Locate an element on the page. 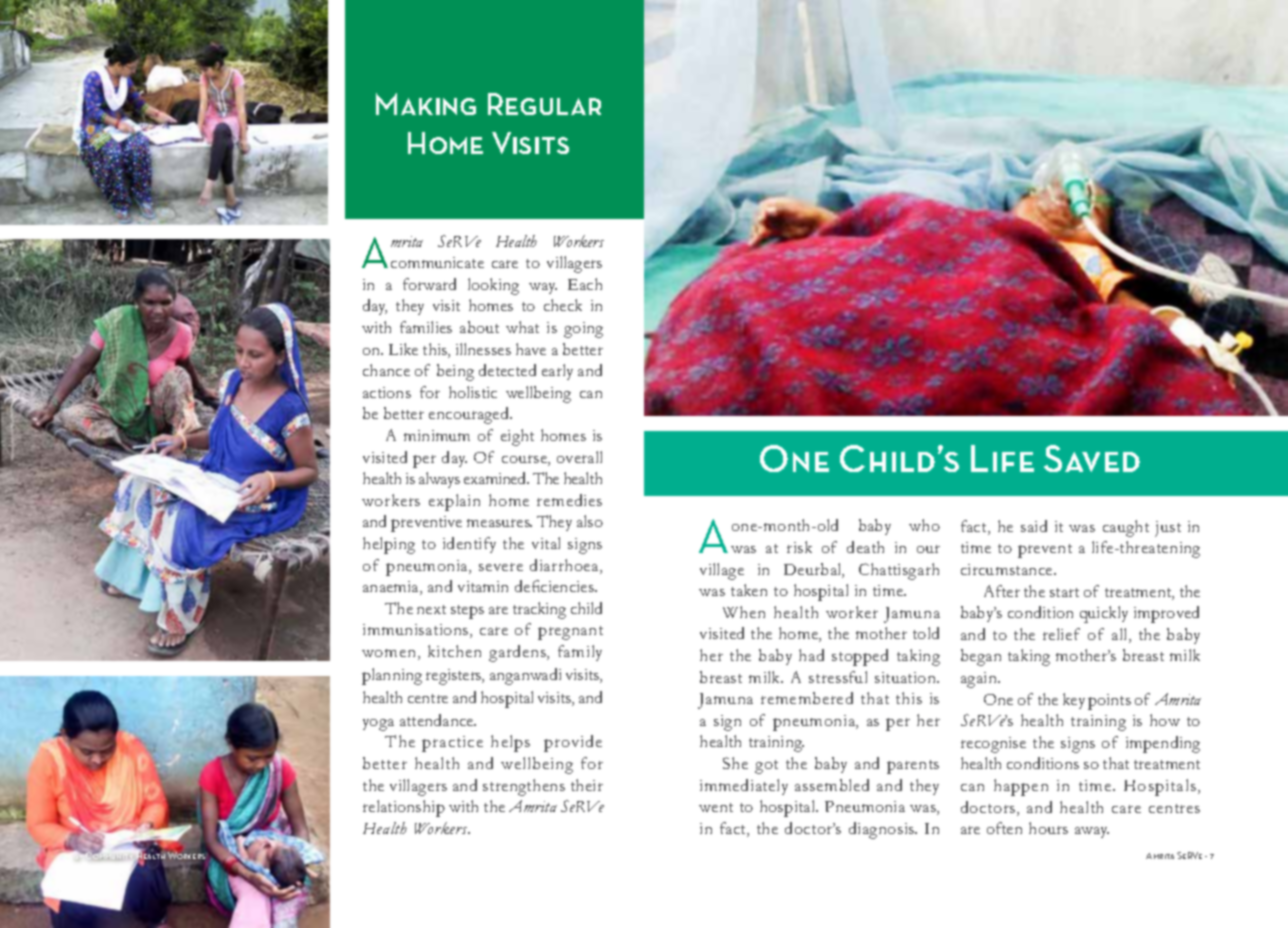 The height and width of the document is (928, 1288). relief is located at coordinates (1061, 634).
